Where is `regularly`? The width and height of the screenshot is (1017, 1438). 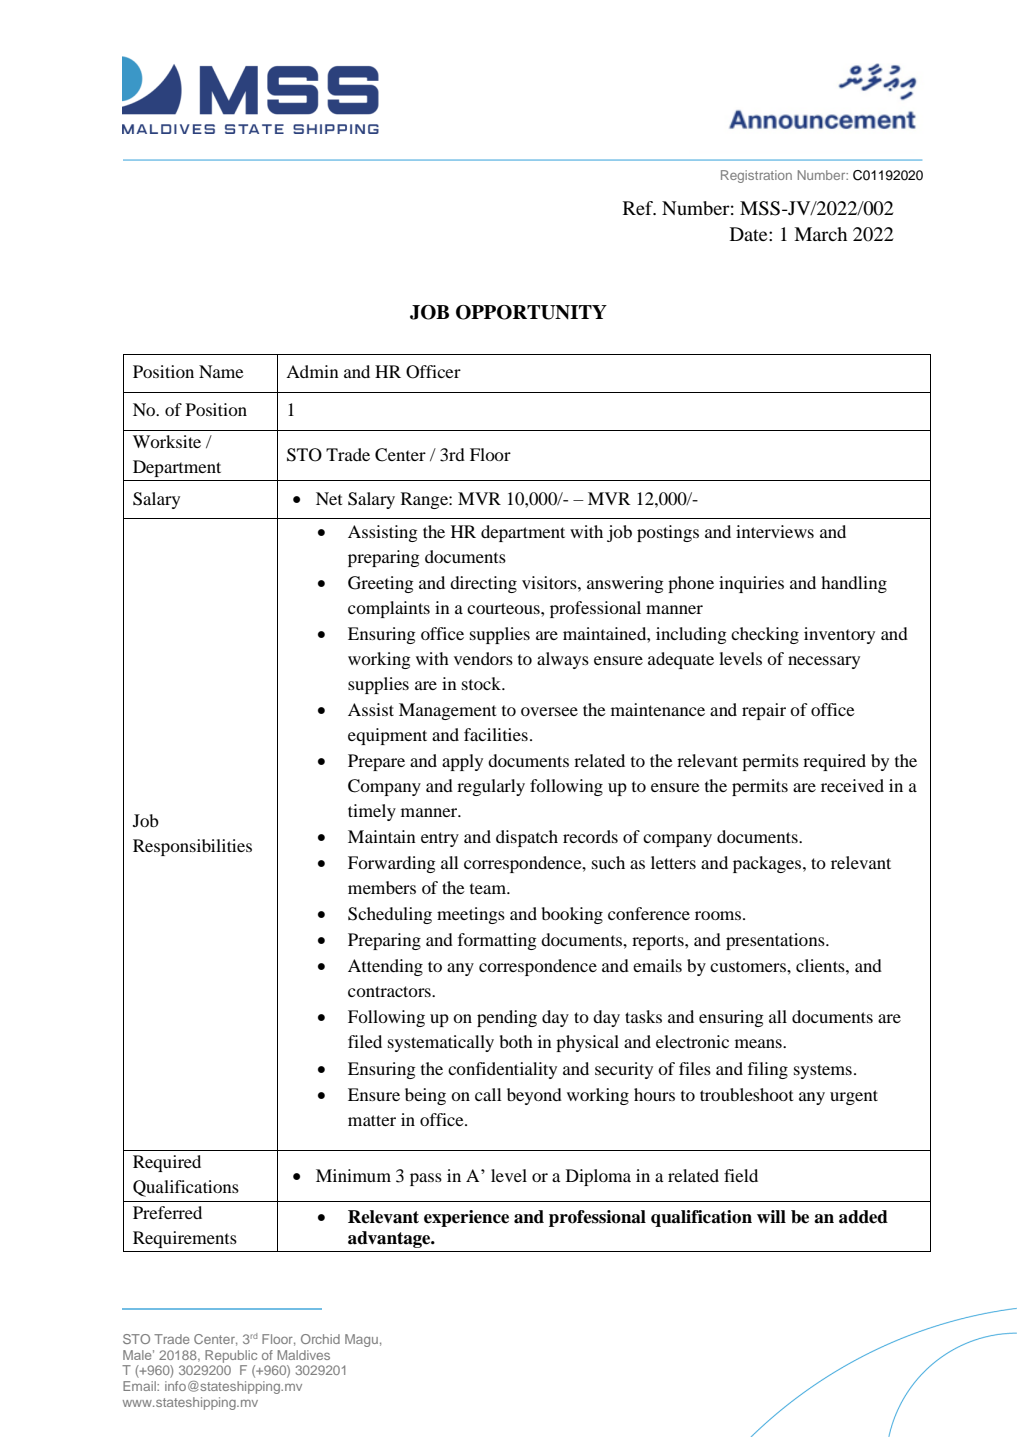
regularly is located at coordinates (491, 787).
